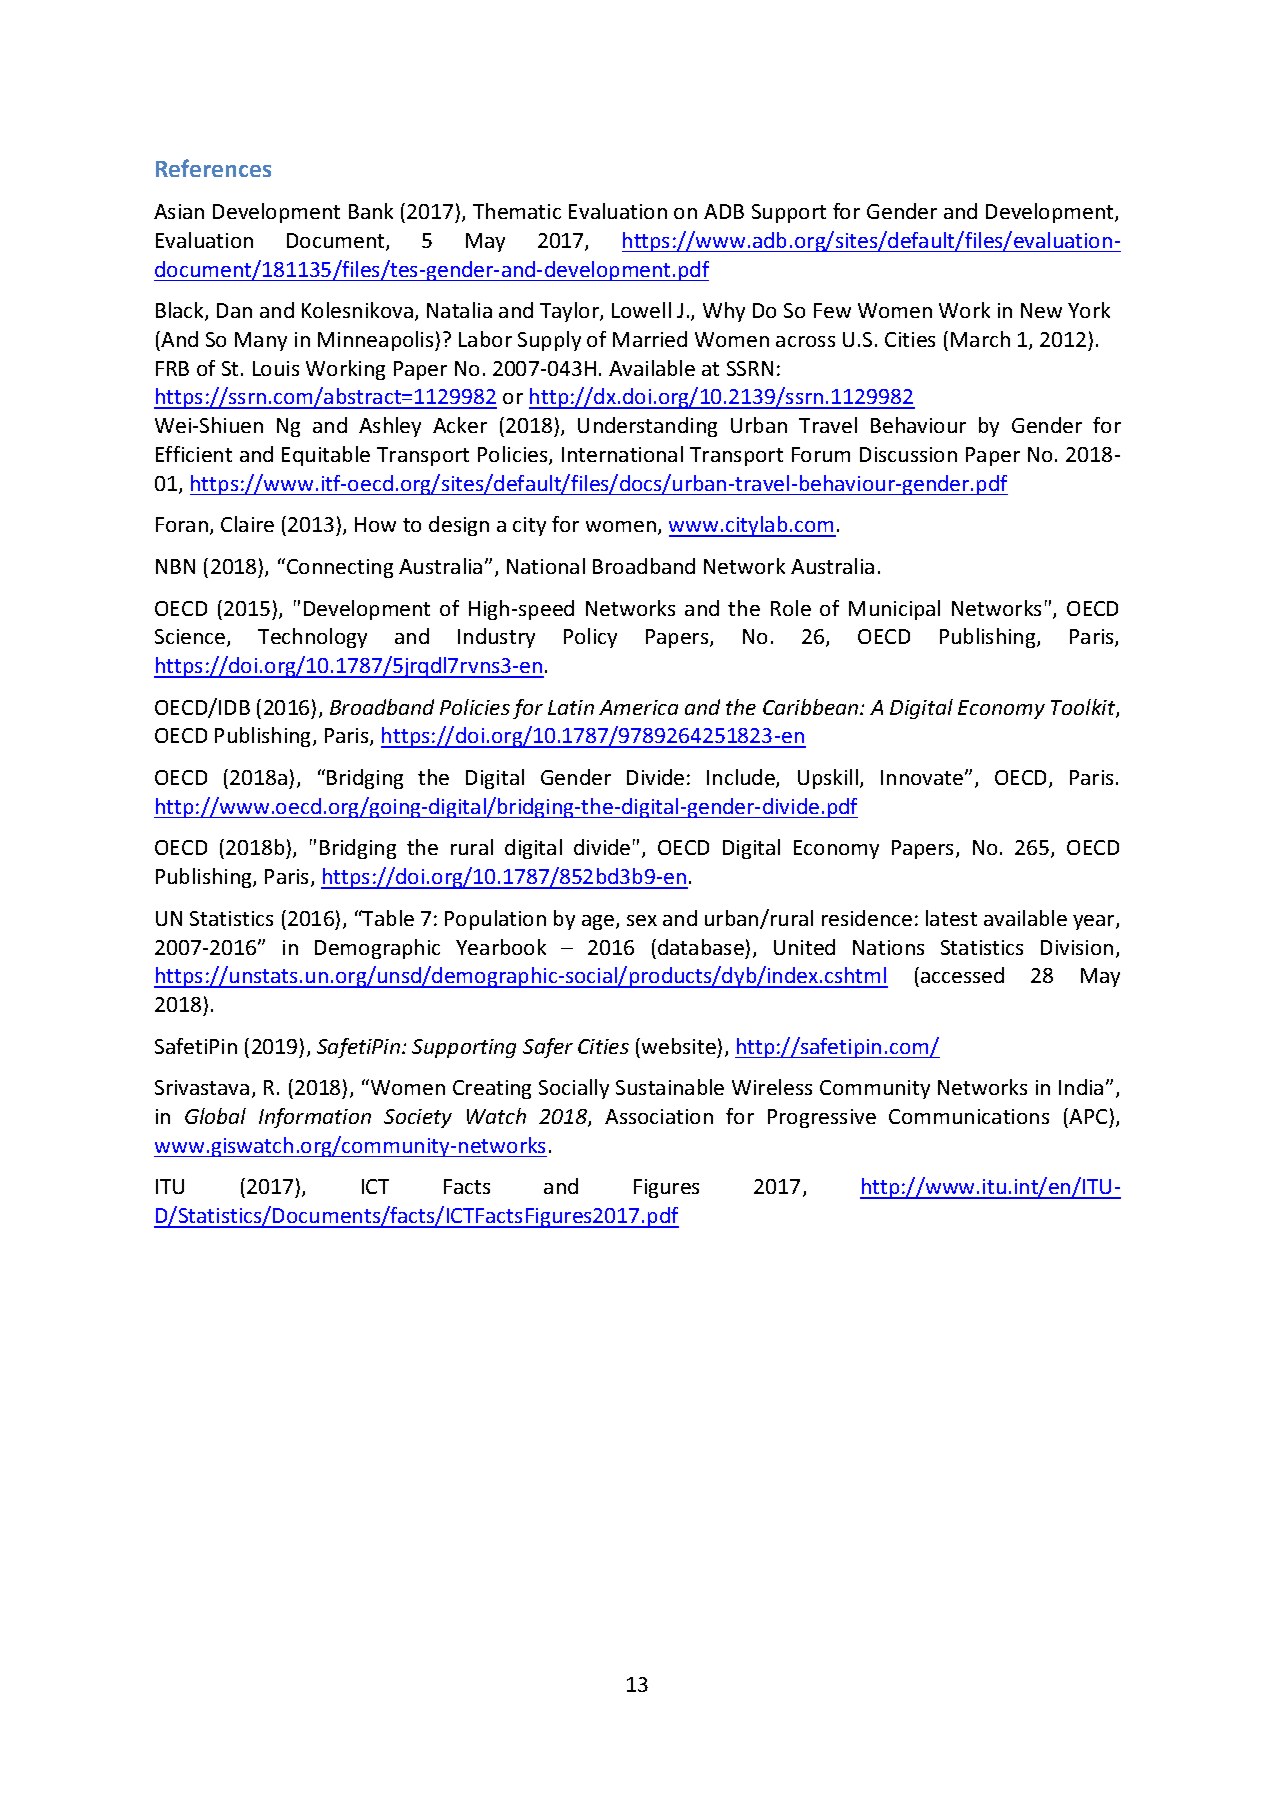 The height and width of the screenshot is (1803, 1275). I want to click on Thematic, so click(517, 211).
